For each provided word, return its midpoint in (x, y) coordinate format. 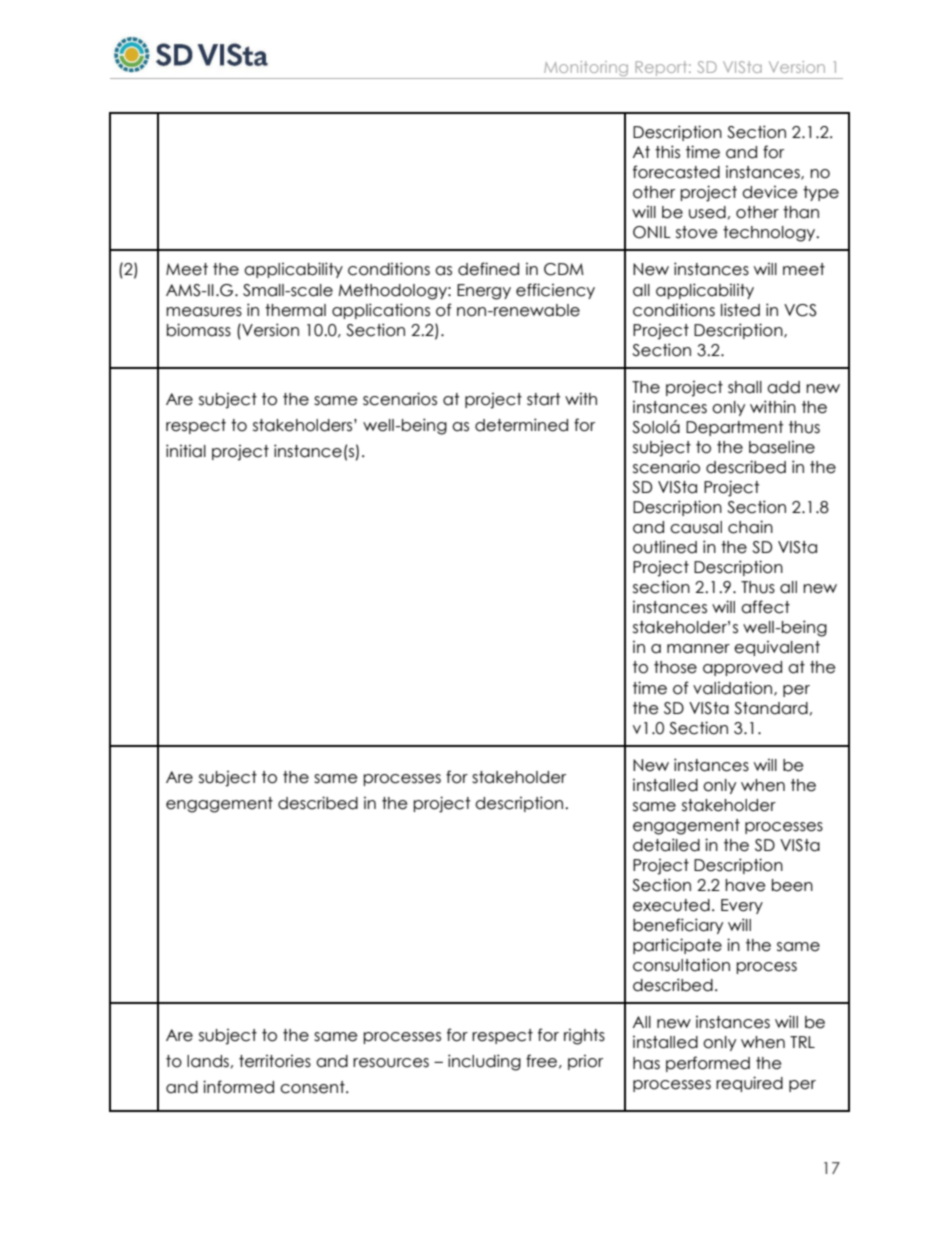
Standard (771, 708)
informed (238, 1087)
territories (275, 1061)
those (675, 667)
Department (734, 428)
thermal (295, 310)
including (484, 1062)
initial (186, 451)
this (667, 152)
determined (521, 425)
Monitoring (586, 70)
